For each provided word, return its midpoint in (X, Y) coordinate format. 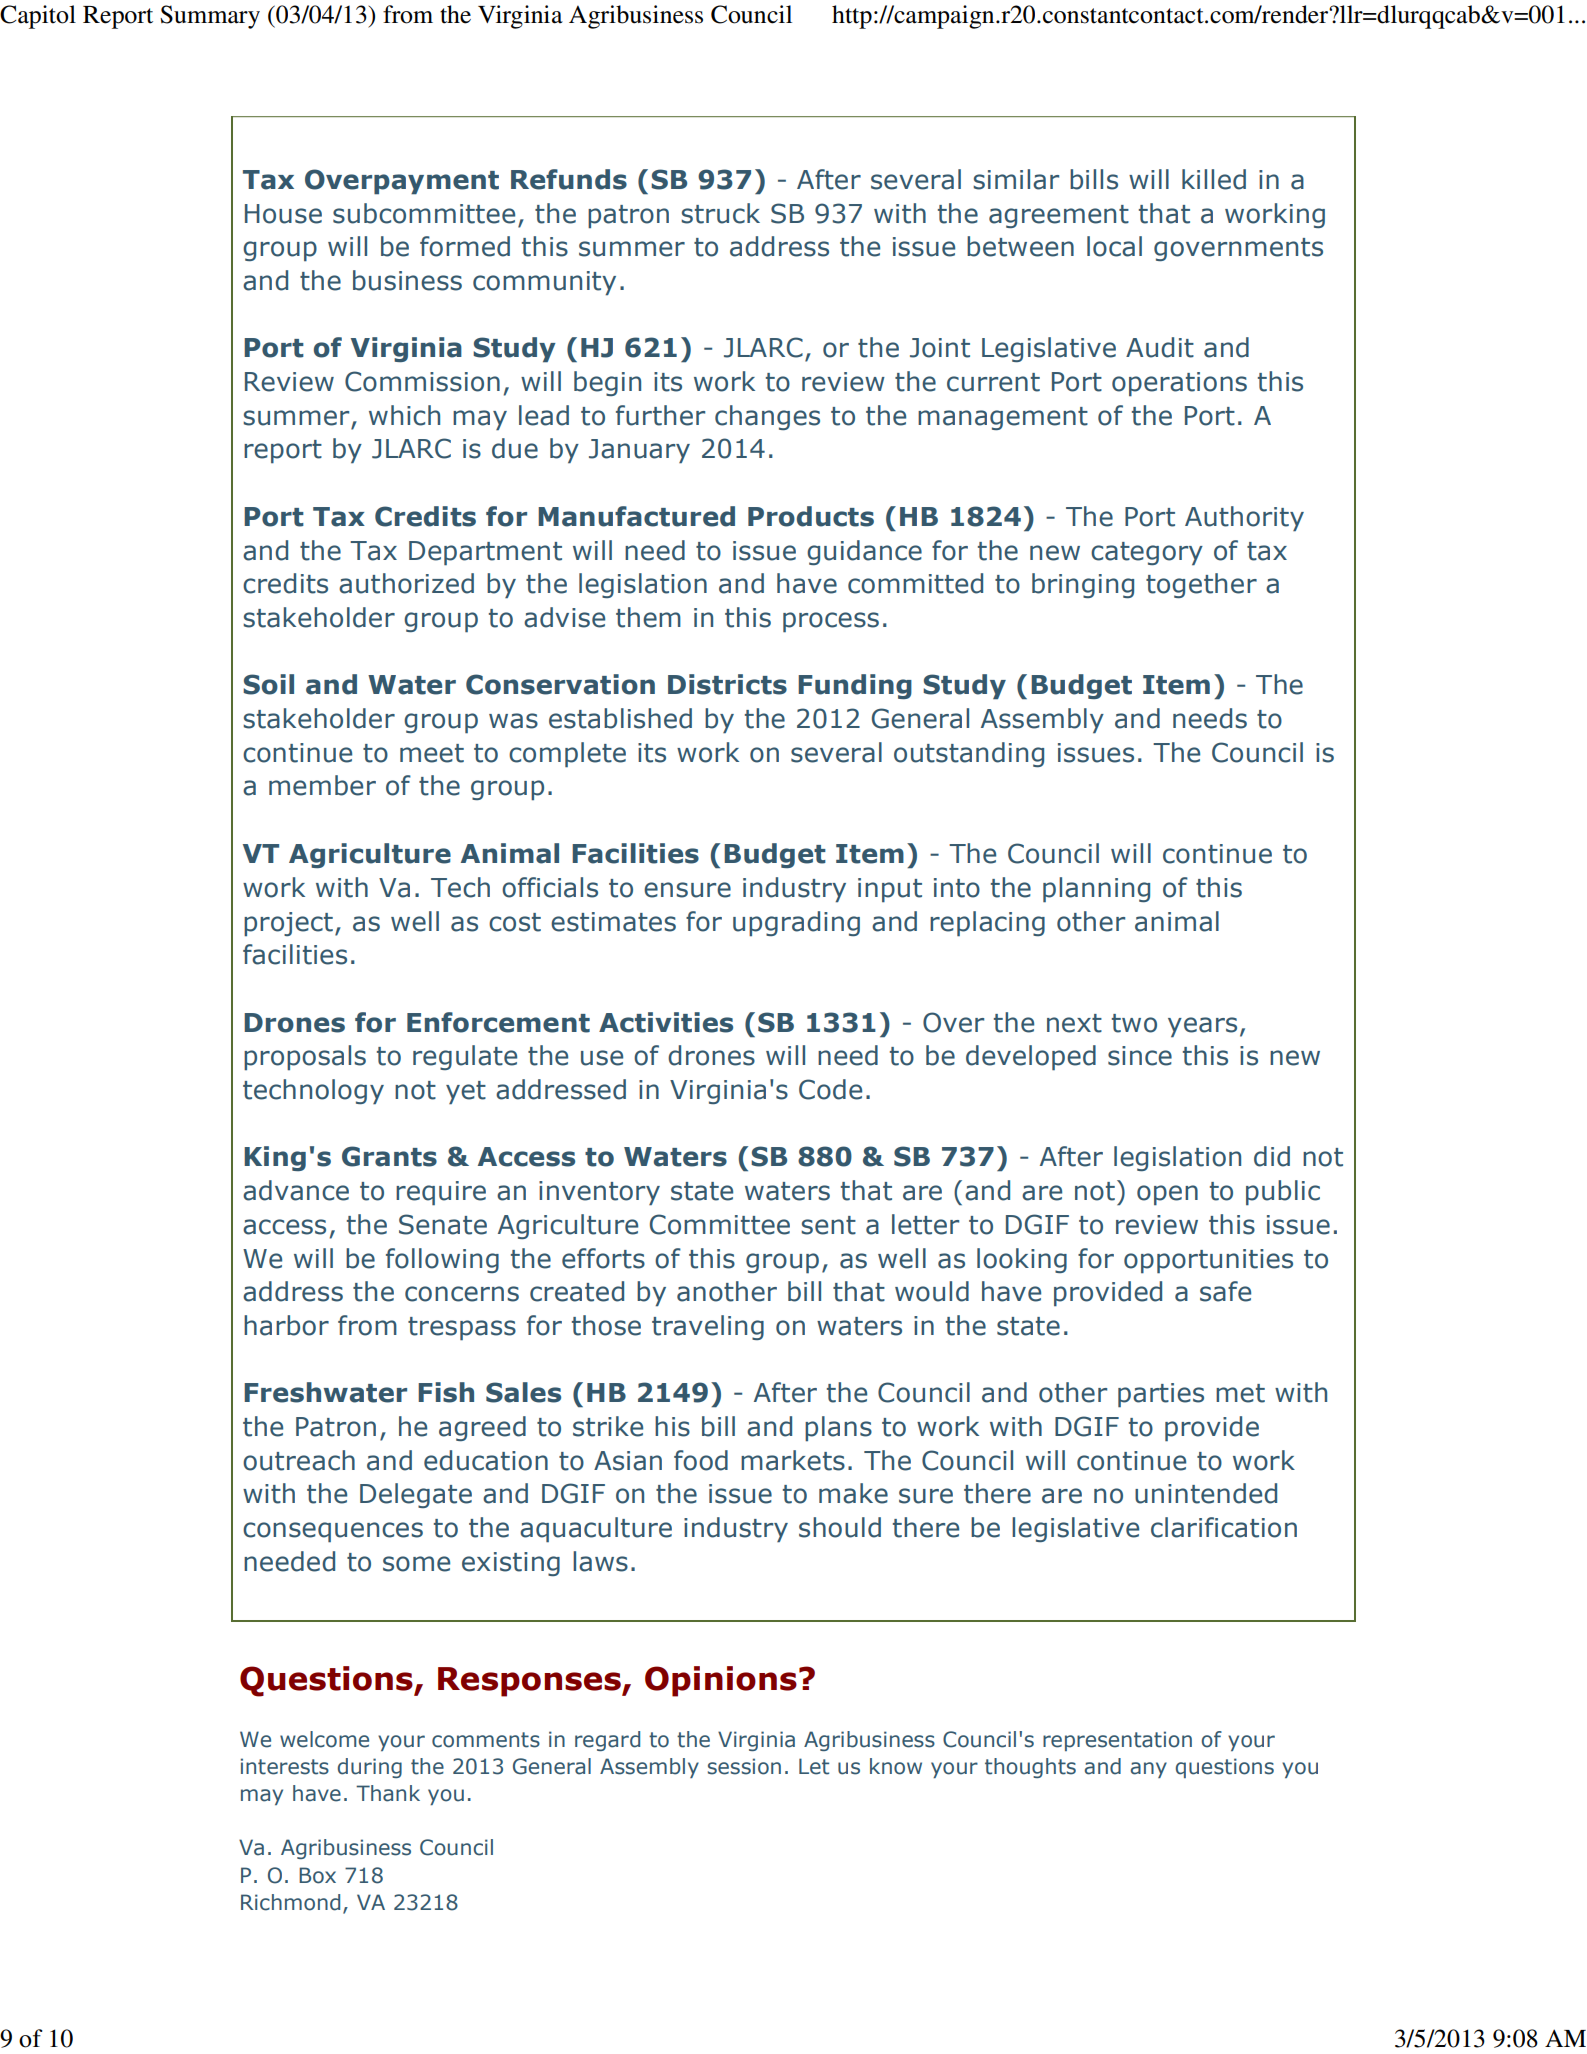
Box (317, 1875)
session (744, 1766)
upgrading (796, 924)
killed (1214, 179)
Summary (210, 17)
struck (720, 213)
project (288, 924)
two (1134, 1023)
